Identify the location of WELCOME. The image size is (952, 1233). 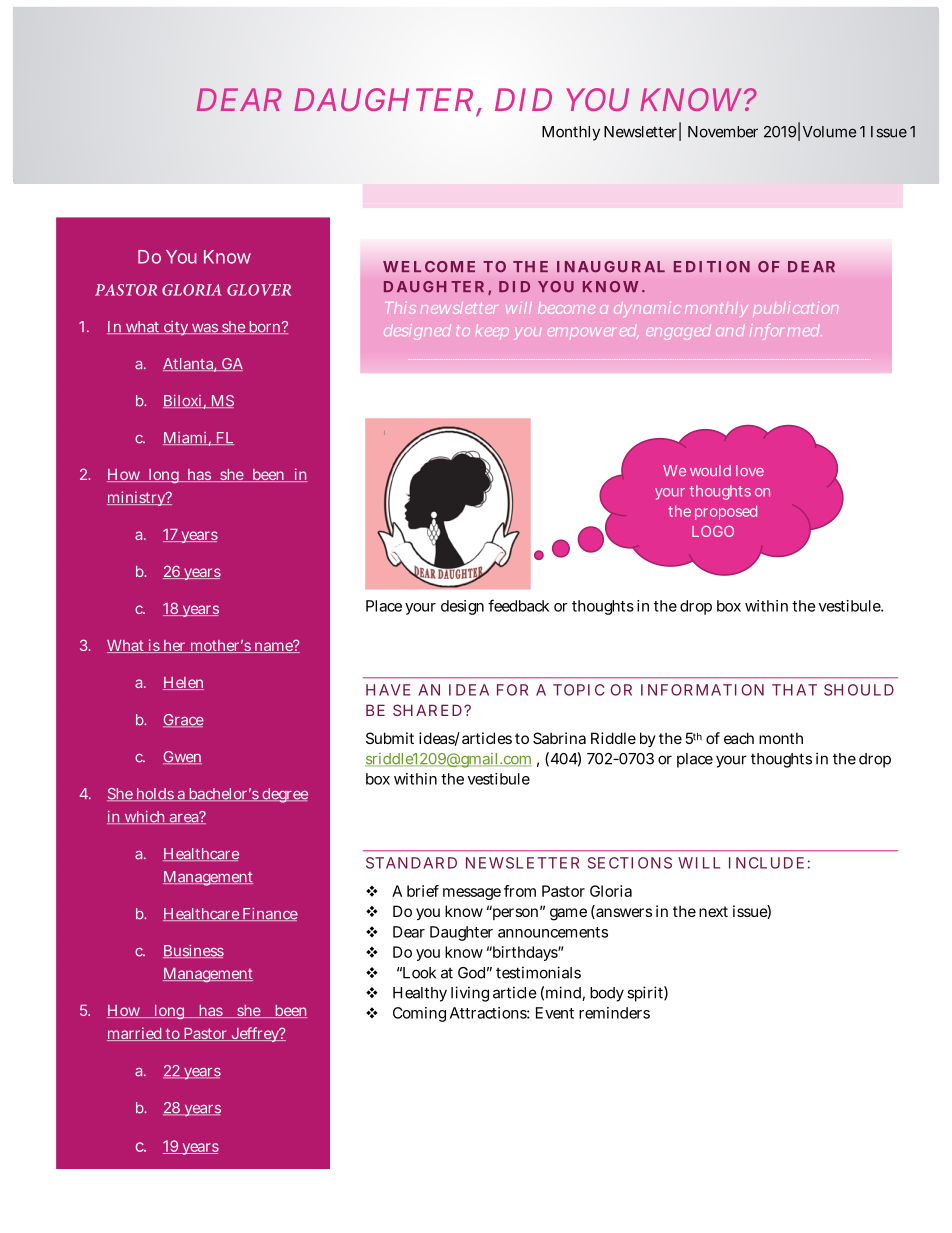
(429, 267).
